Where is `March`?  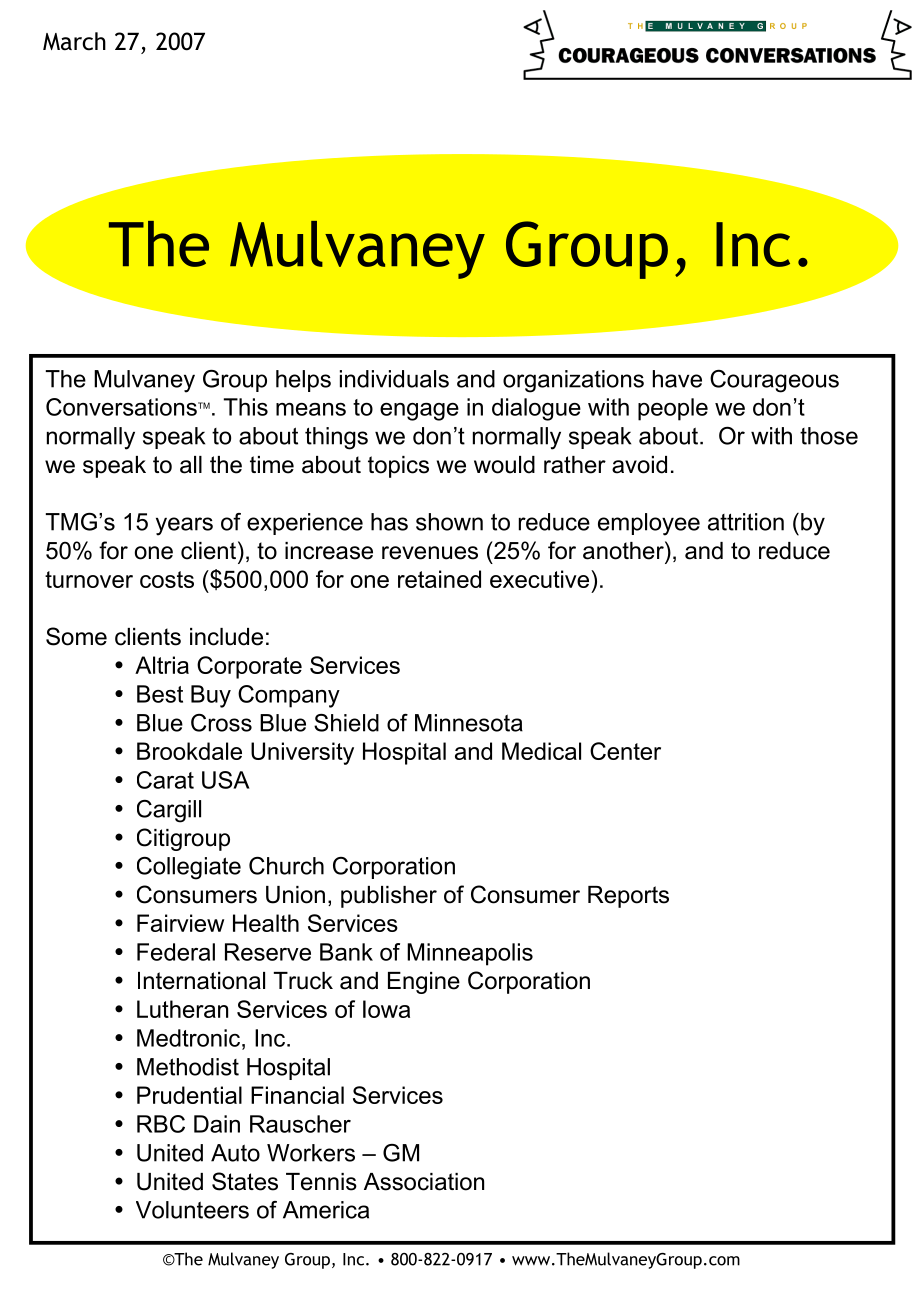 March is located at coordinates (74, 41).
